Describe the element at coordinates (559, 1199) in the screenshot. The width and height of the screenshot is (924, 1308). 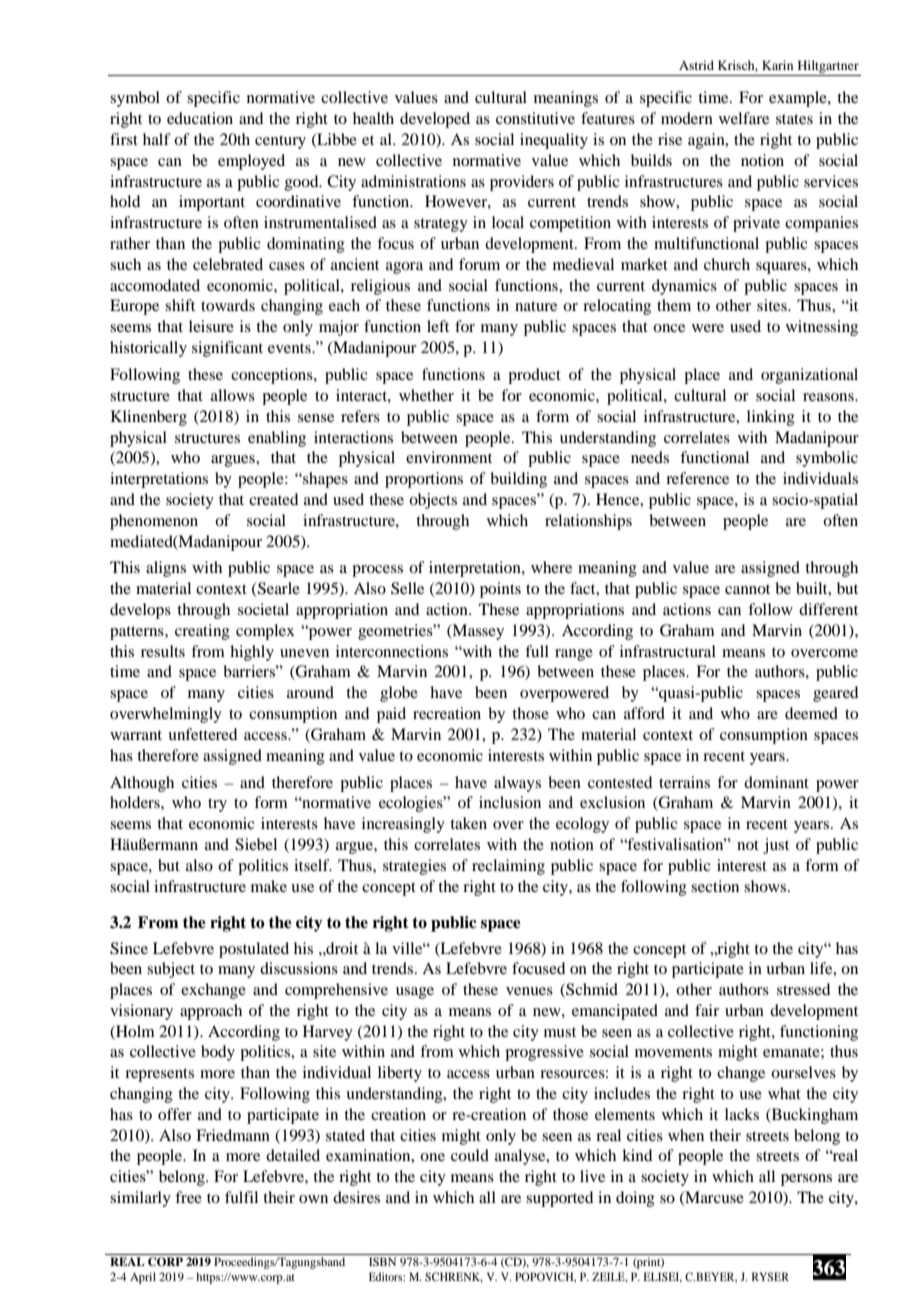
I see `supported` at that location.
